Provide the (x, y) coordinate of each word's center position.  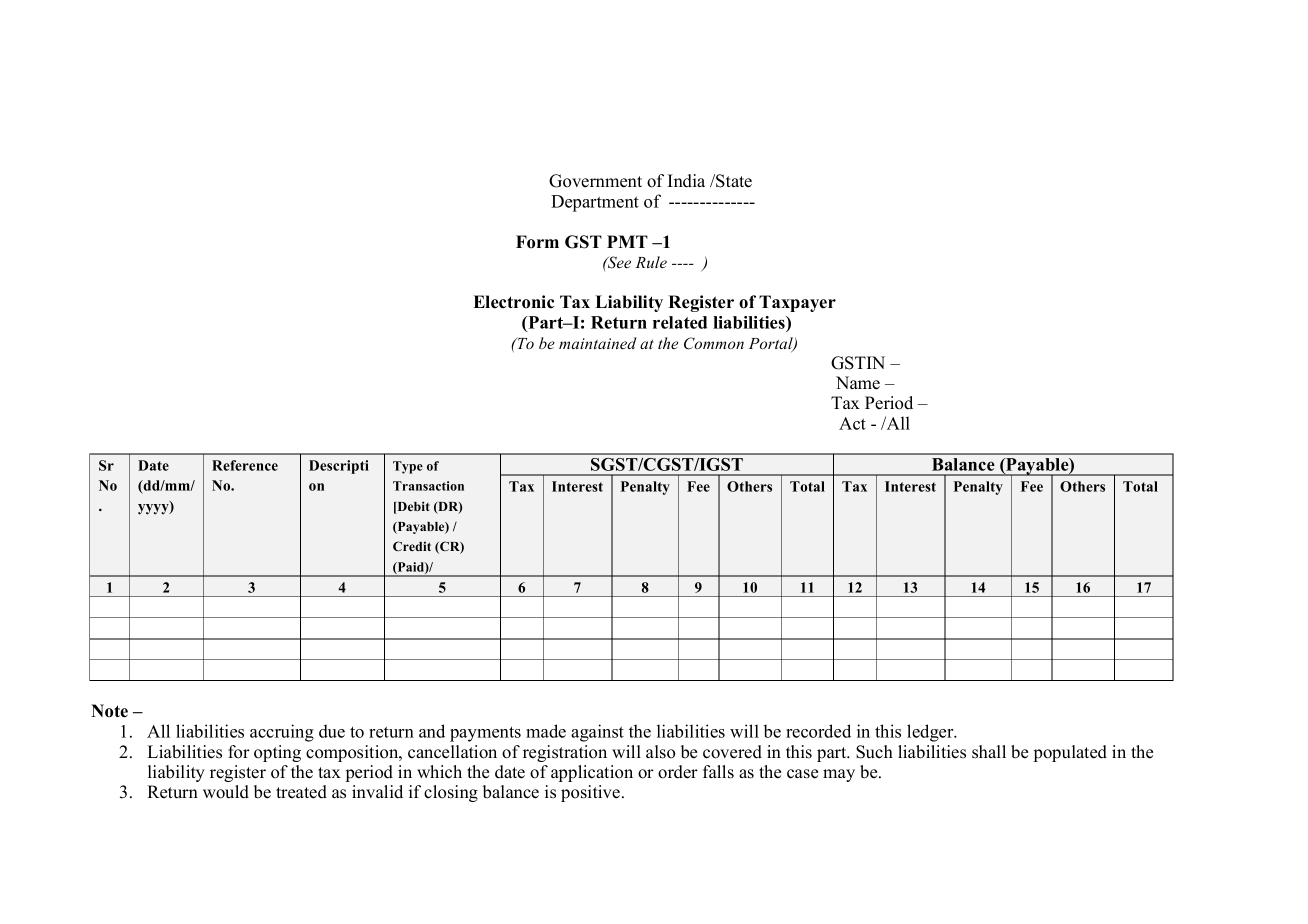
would (226, 792)
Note (109, 711)
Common (714, 343)
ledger (931, 733)
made (546, 731)
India (686, 181)
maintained (598, 343)
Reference (245, 465)
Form (537, 242)
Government (595, 181)
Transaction (428, 486)
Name (858, 383)
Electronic (513, 302)
